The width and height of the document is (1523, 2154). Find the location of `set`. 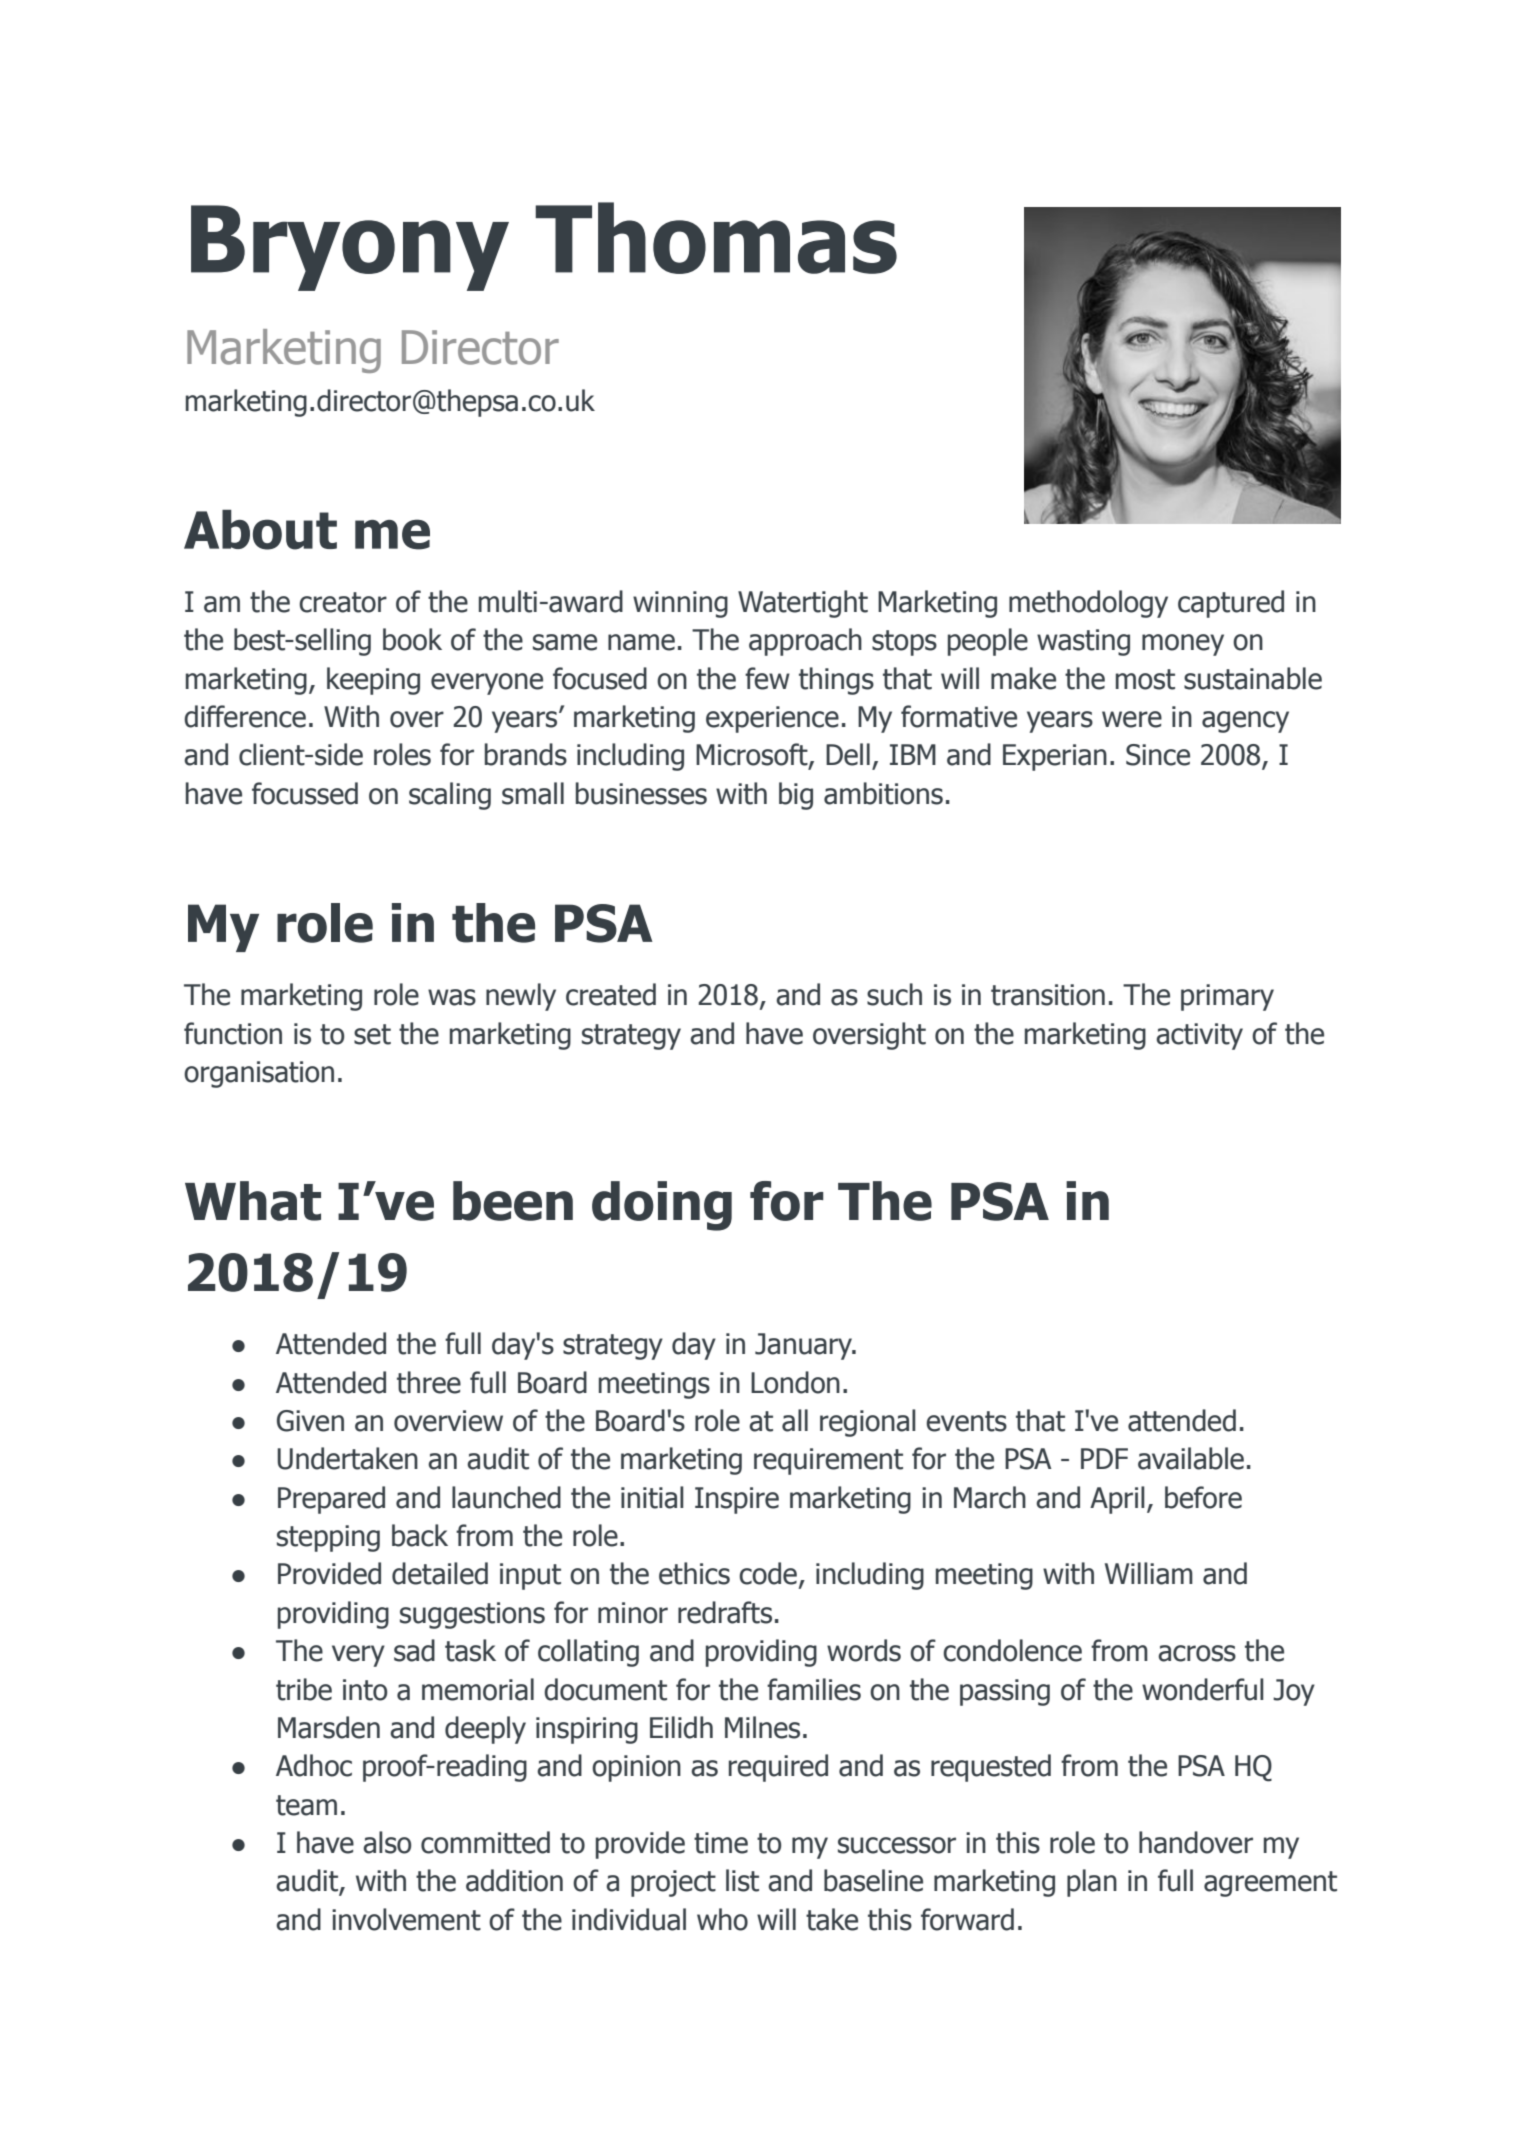

set is located at coordinates (372, 1034).
